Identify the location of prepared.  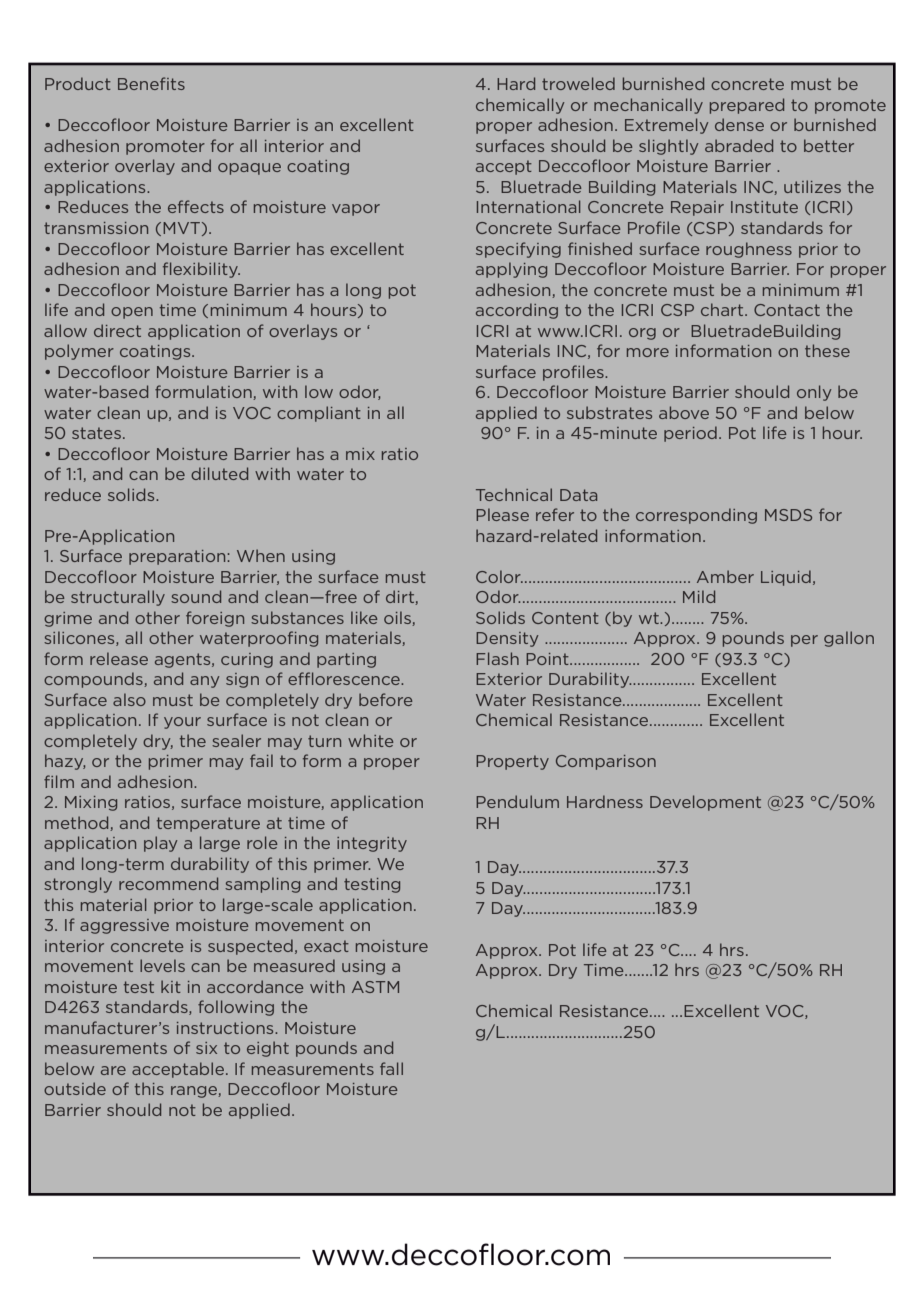
(747, 106).
